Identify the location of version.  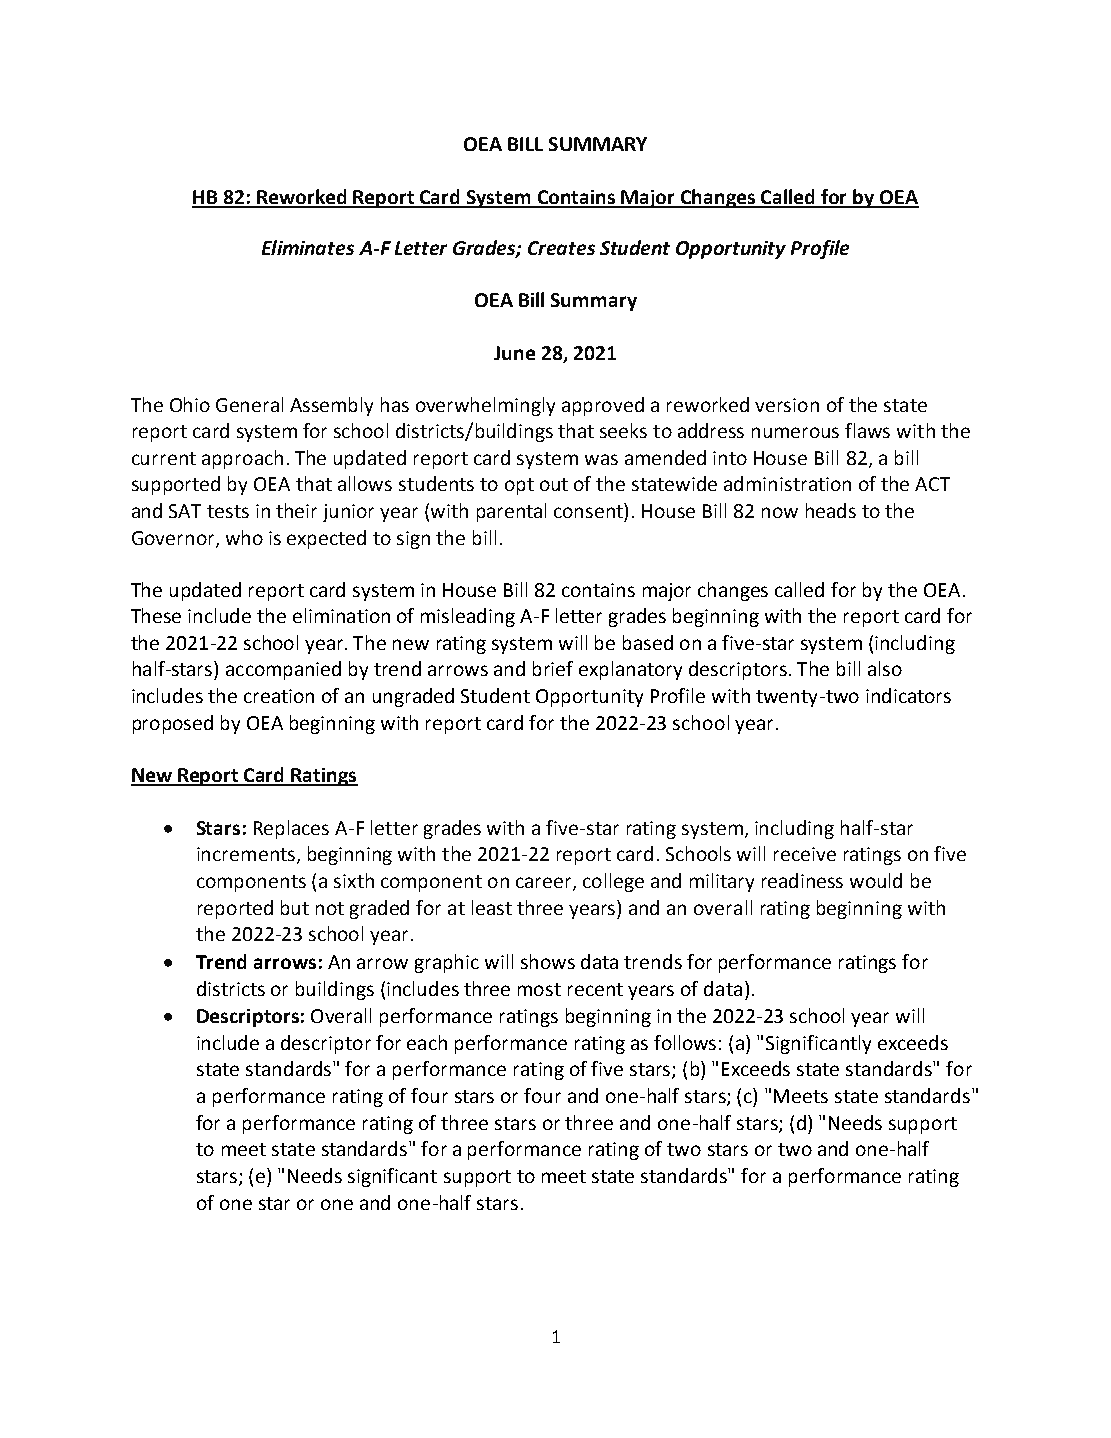
(787, 405).
